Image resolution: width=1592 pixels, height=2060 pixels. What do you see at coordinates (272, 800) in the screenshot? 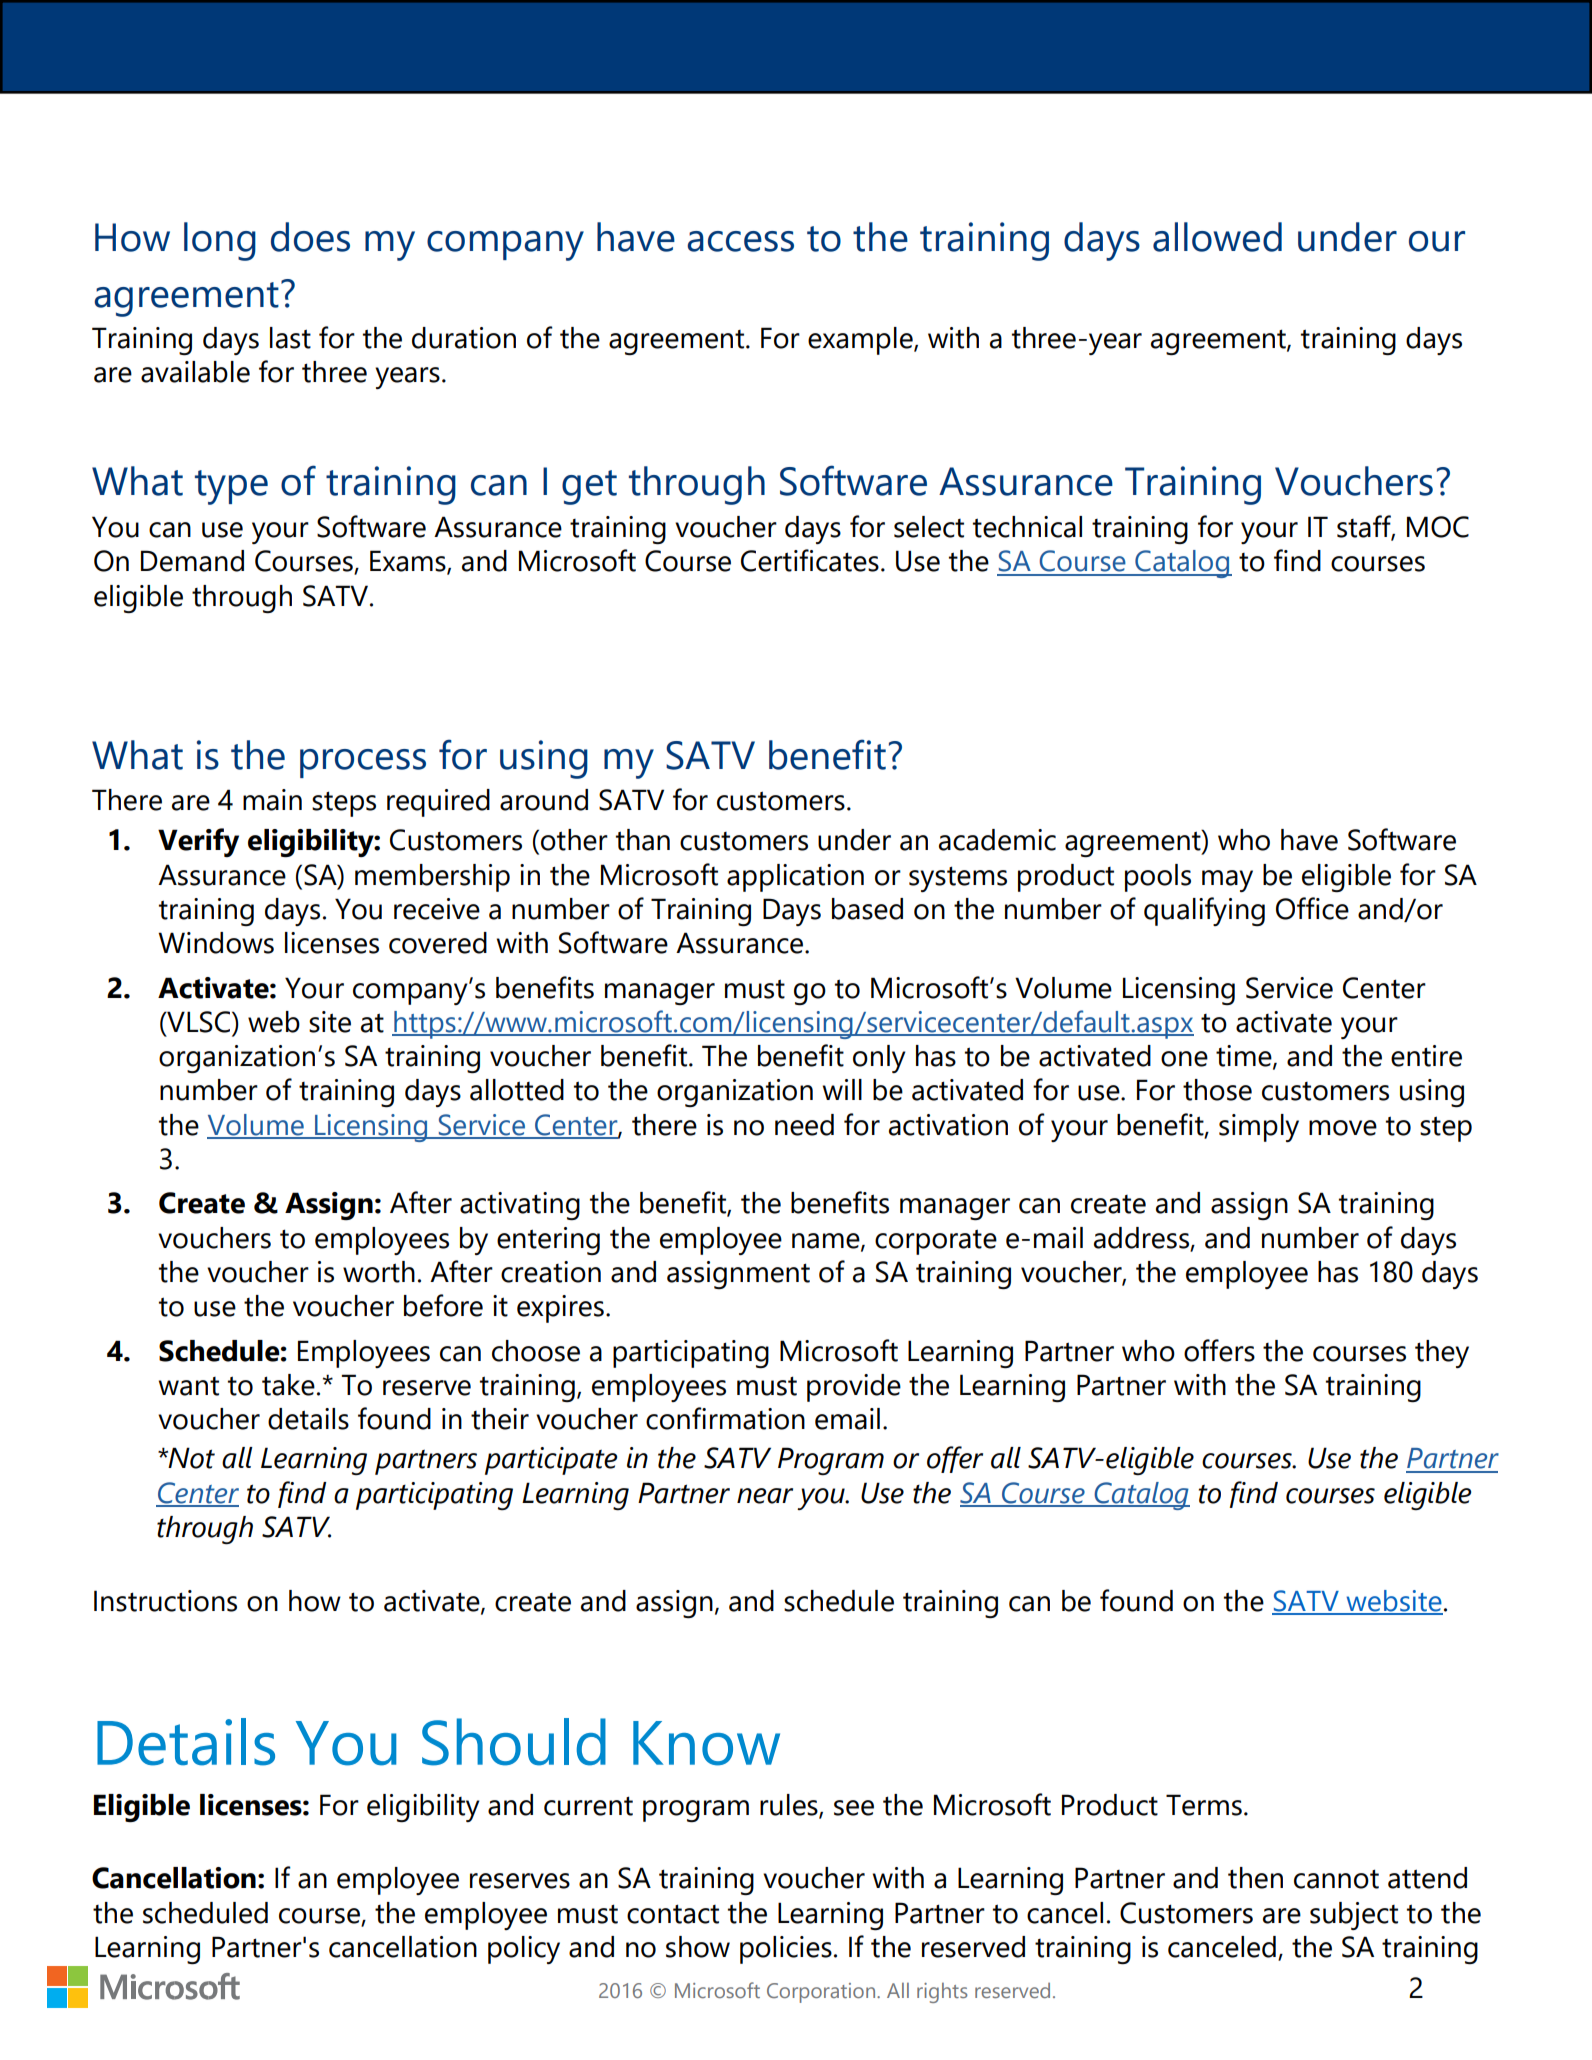
I see `main` at bounding box center [272, 800].
